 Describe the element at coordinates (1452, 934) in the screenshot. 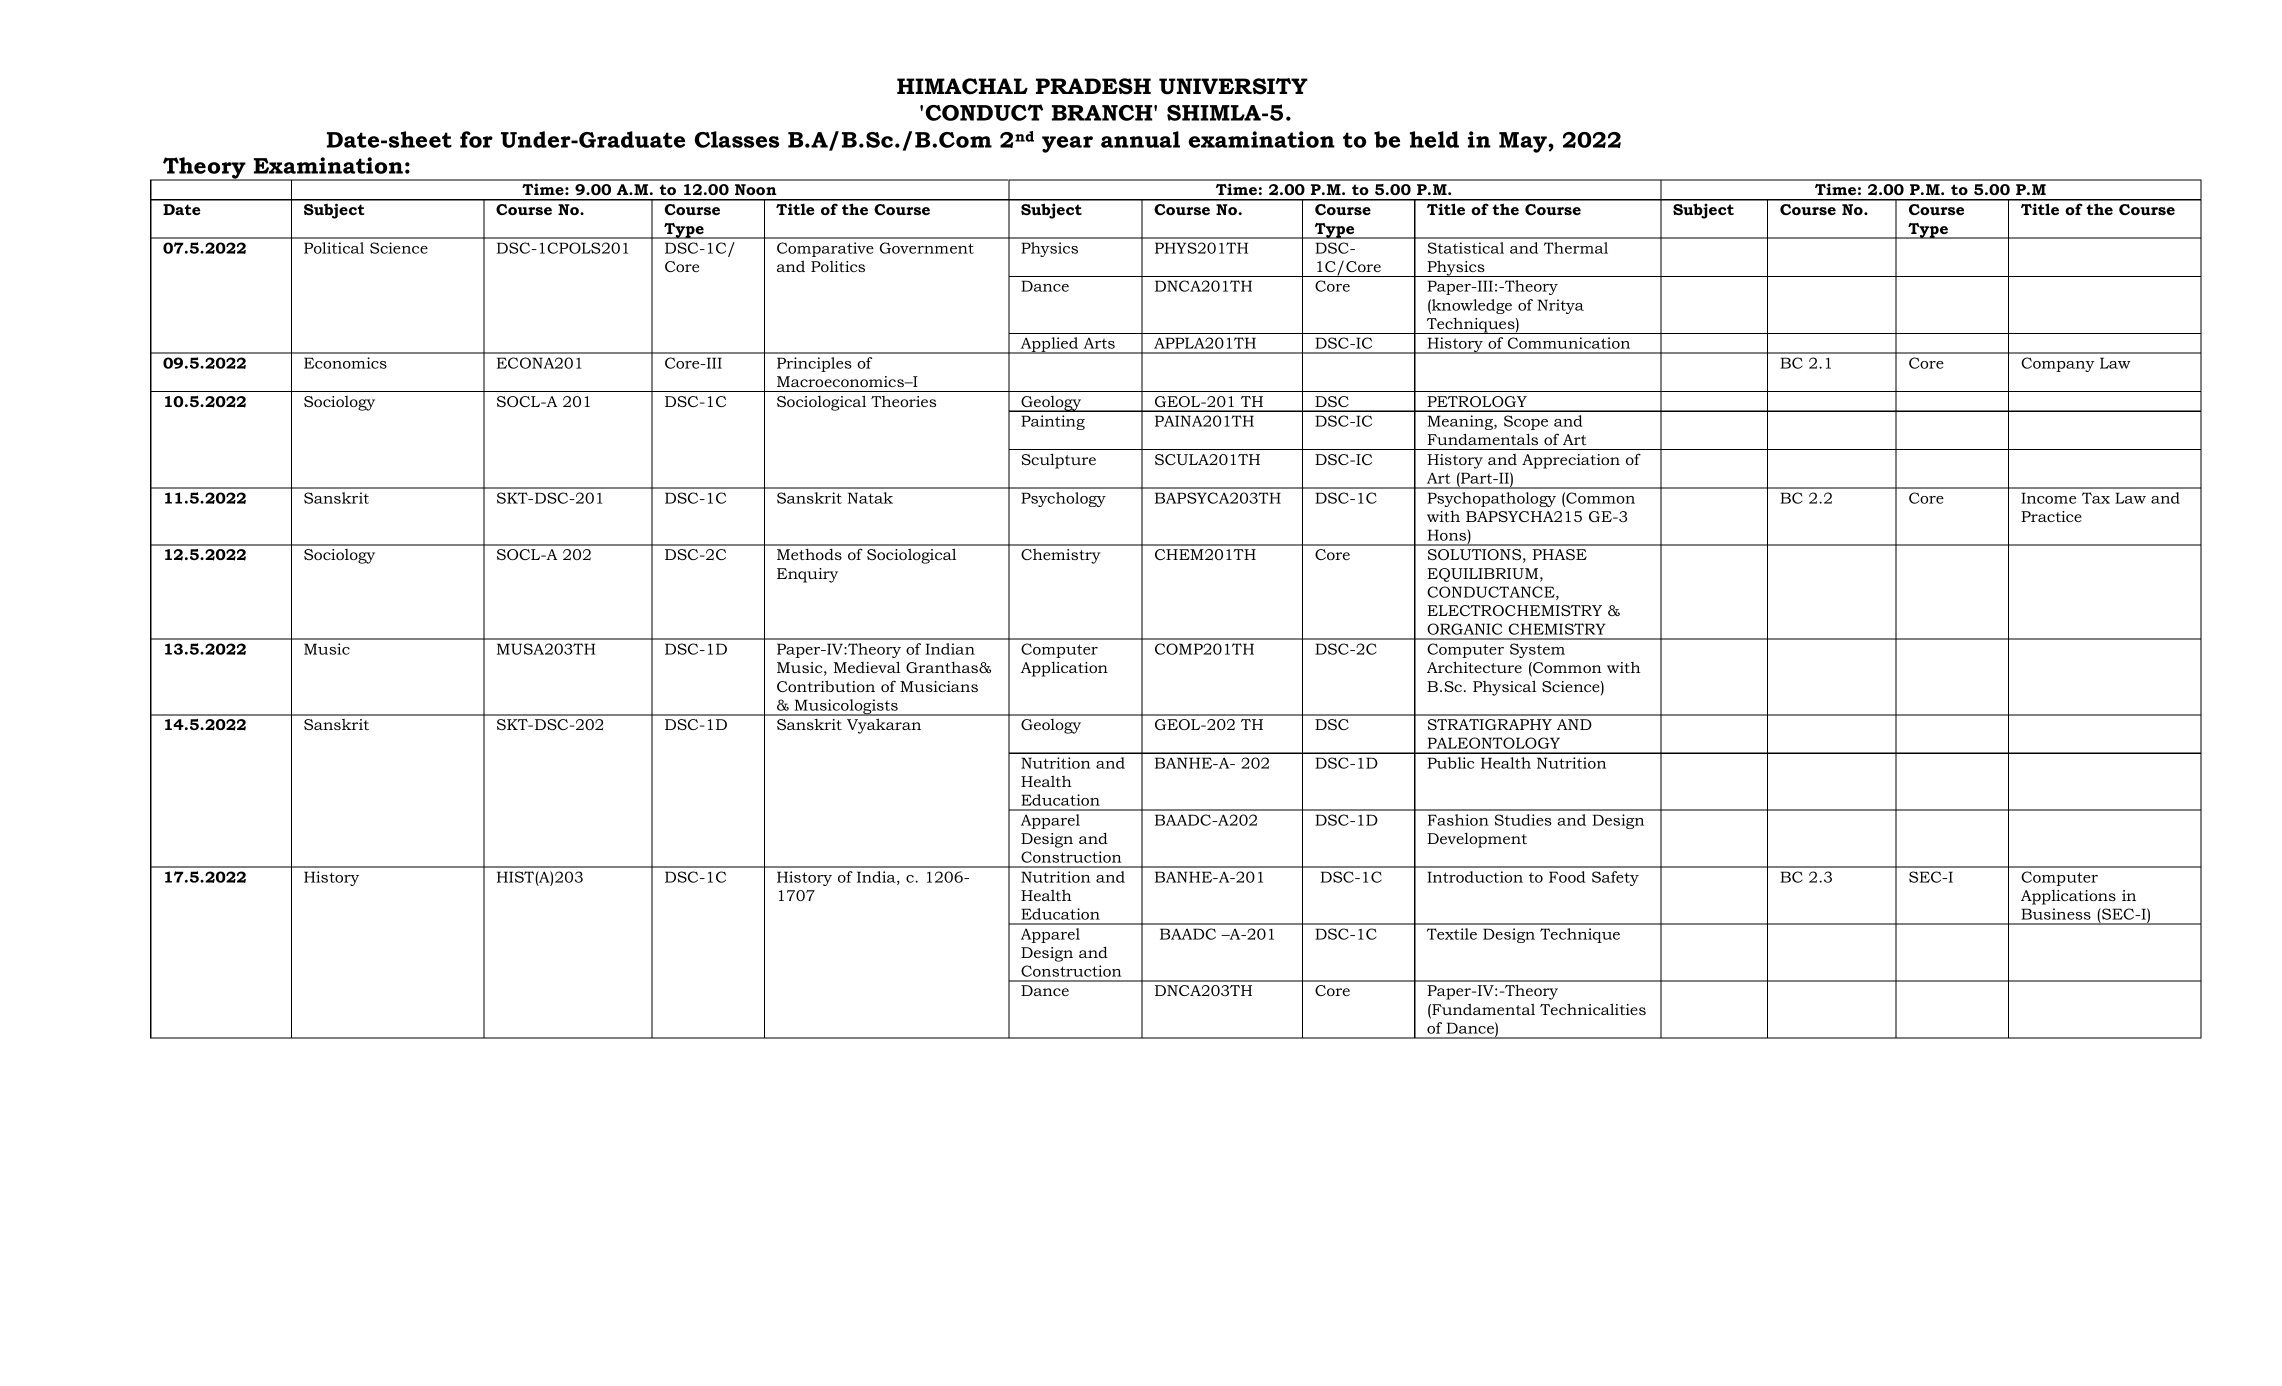

I see `Textile` at that location.
